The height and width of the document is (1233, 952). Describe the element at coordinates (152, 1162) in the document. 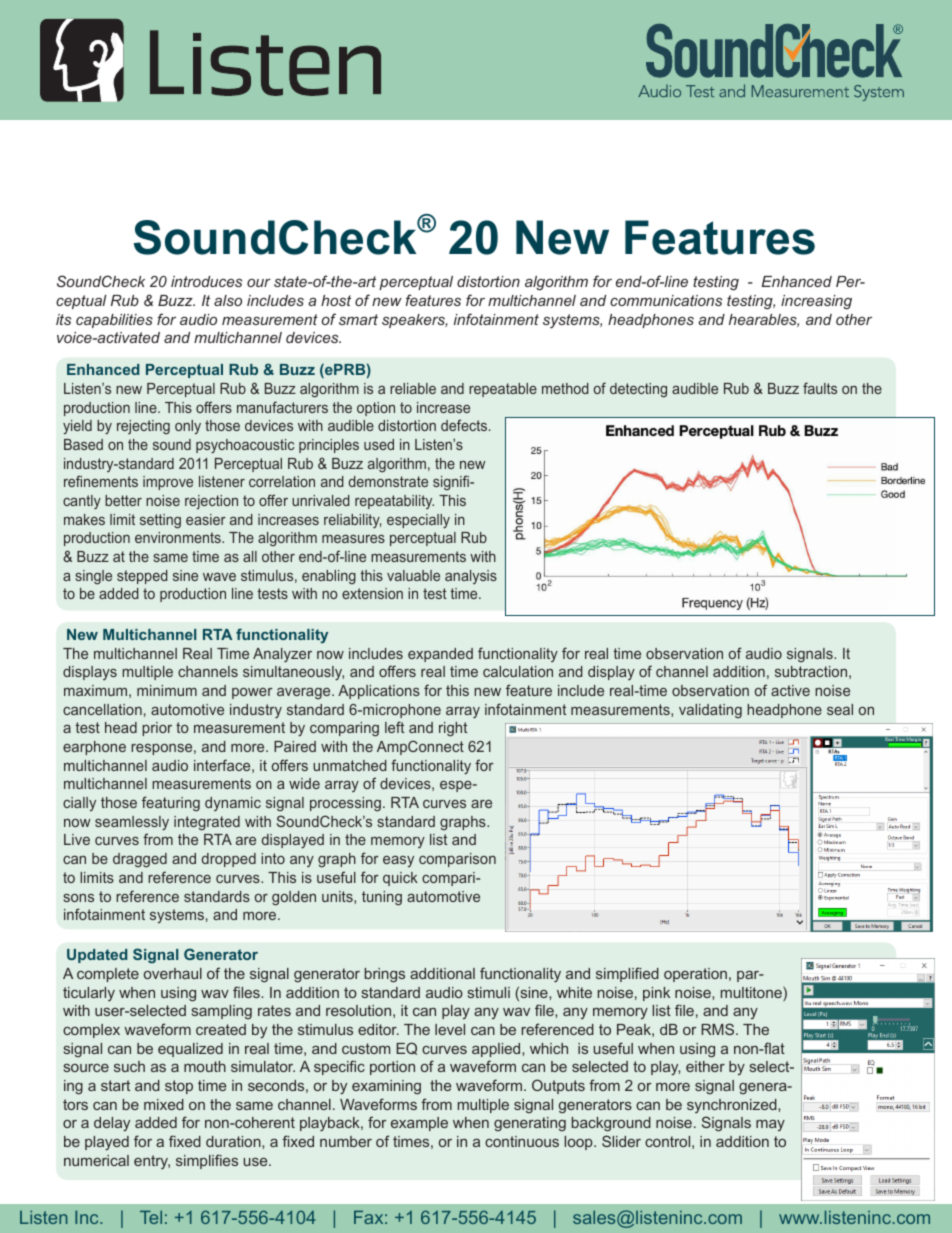

I see `entry` at that location.
